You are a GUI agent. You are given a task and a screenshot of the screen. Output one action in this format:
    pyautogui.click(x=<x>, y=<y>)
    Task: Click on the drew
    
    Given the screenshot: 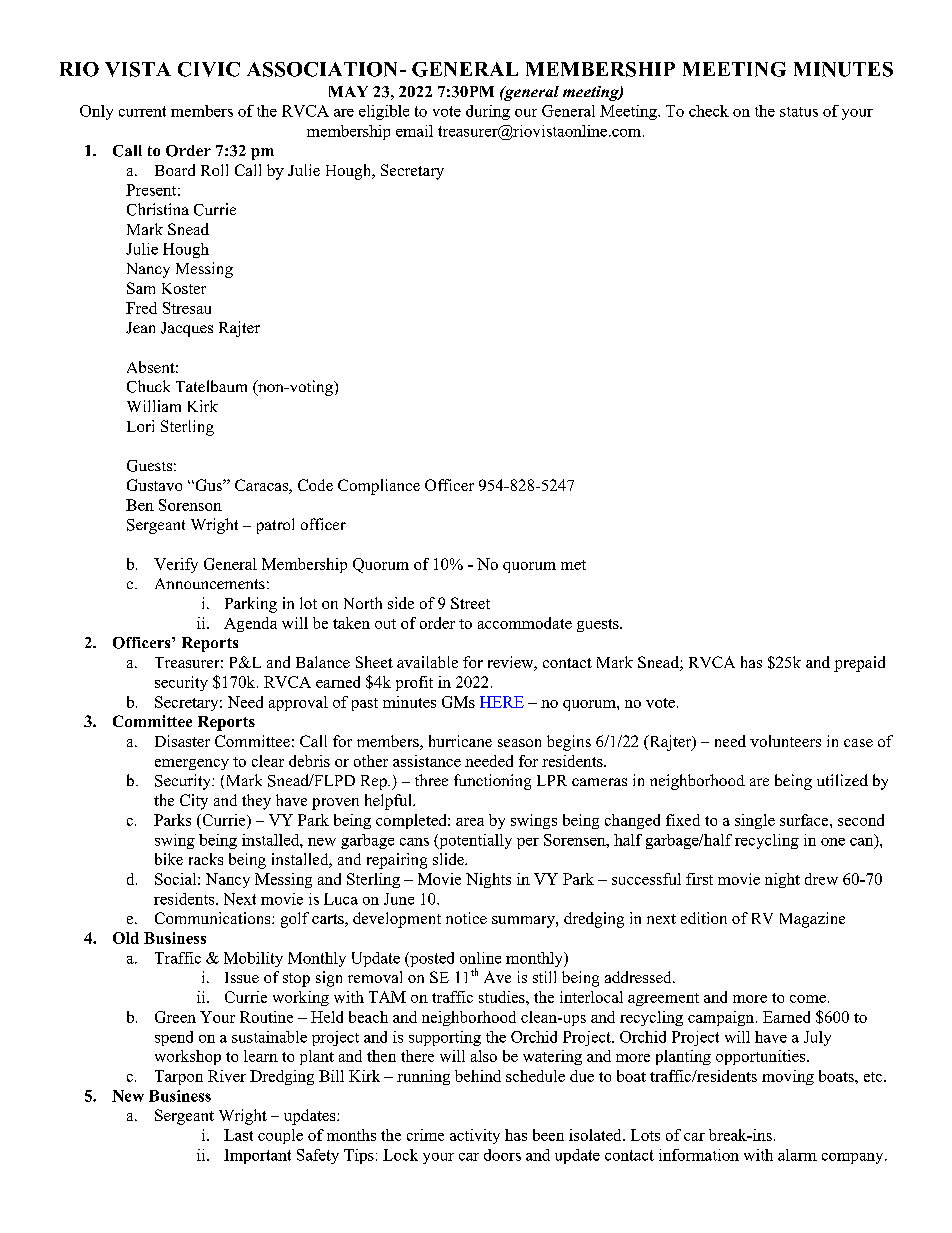 What is the action you would take?
    pyautogui.click(x=821, y=879)
